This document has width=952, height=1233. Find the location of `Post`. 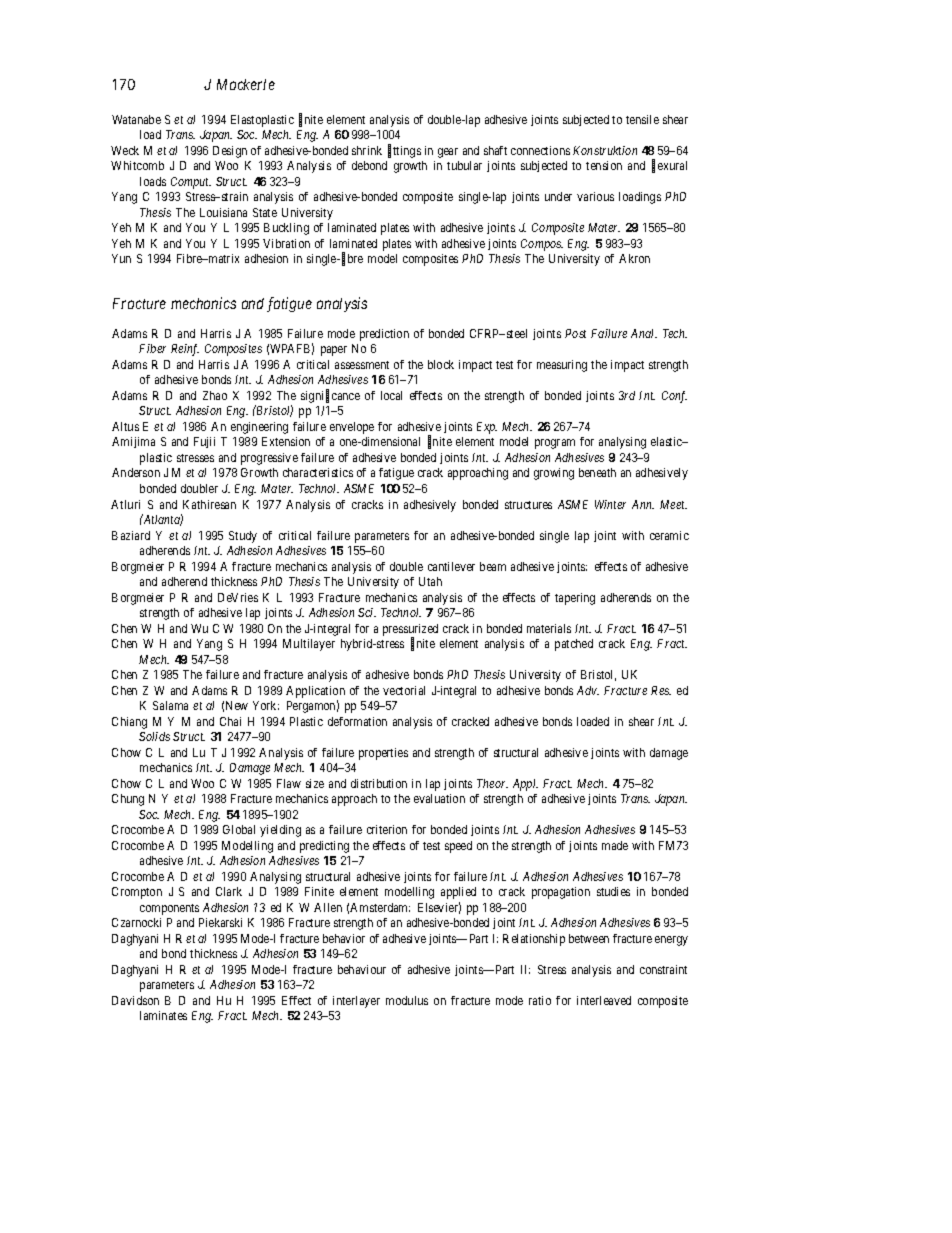

Post is located at coordinates (575, 333).
